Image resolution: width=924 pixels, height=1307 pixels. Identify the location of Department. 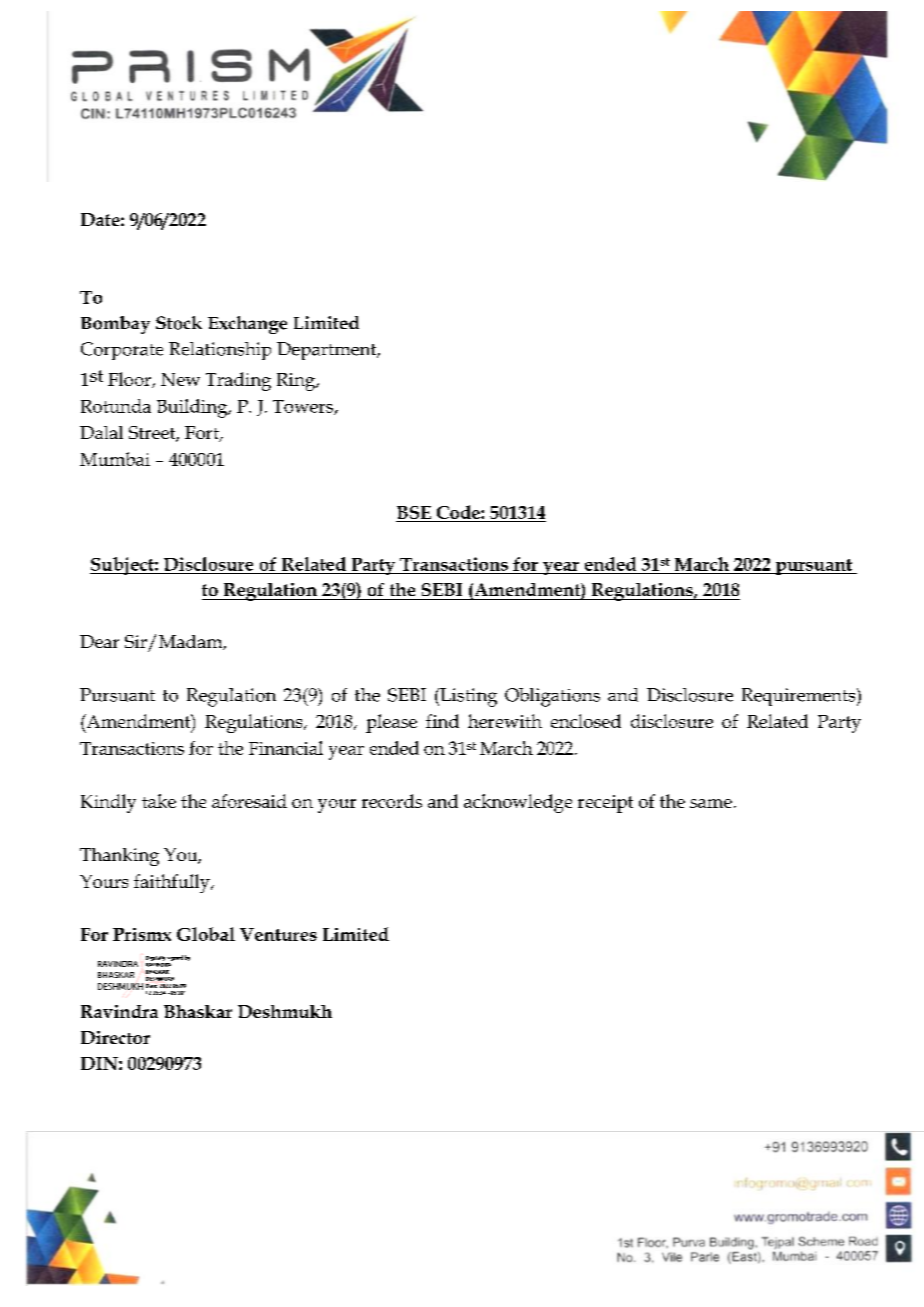
(328, 351).
